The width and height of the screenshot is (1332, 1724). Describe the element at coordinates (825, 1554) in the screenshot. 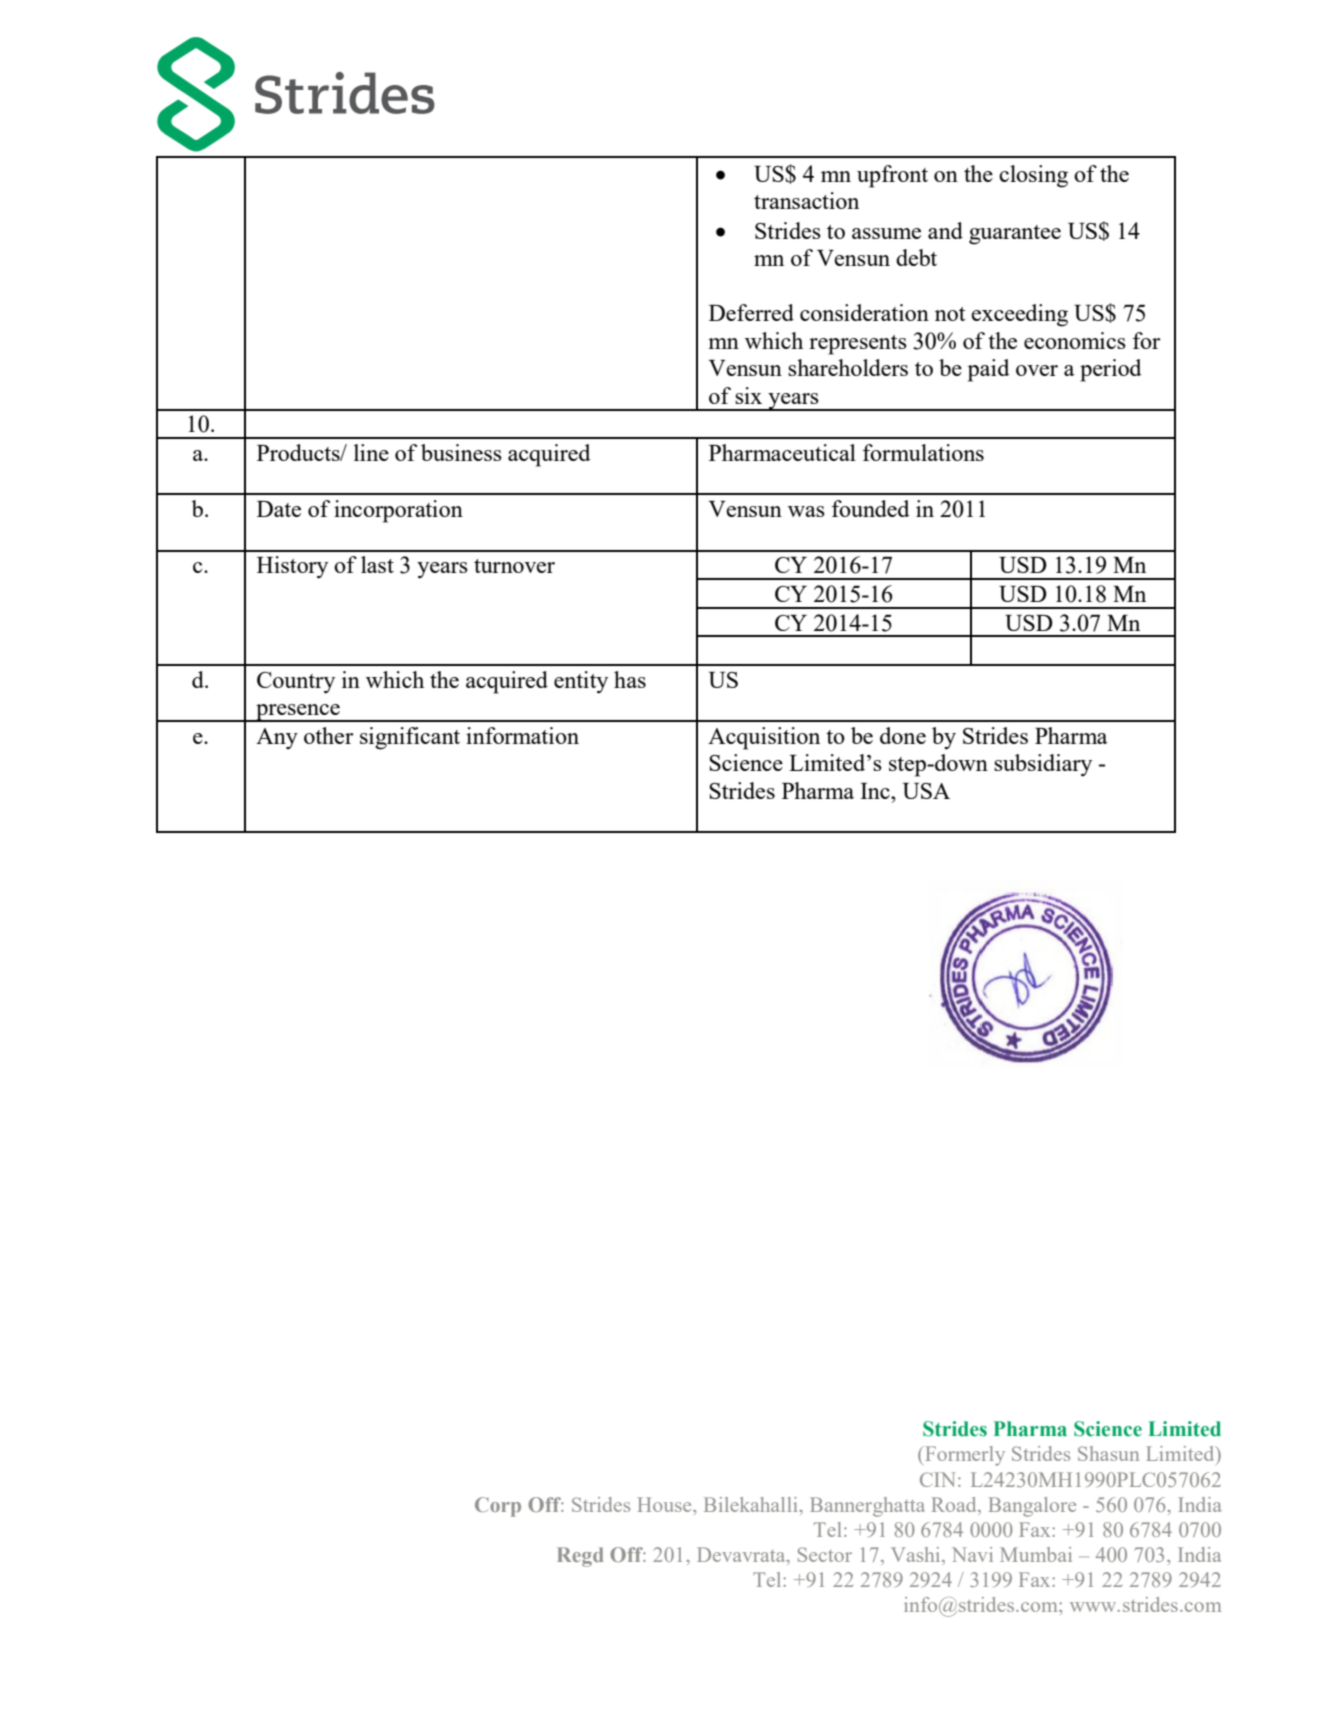

I see `Sector` at that location.
